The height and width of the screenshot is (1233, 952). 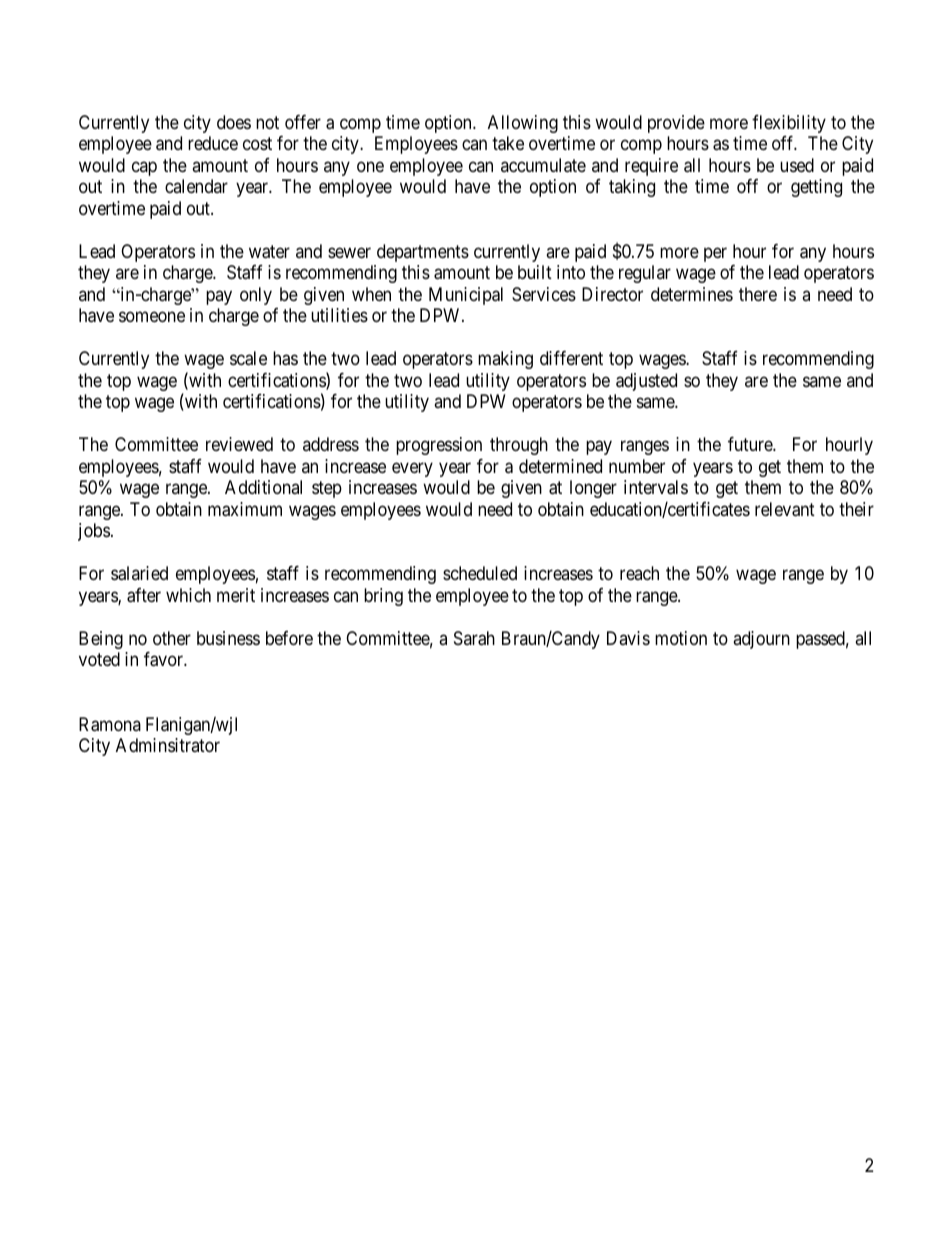 What do you see at coordinates (785, 509) in the screenshot?
I see `relevant` at bounding box center [785, 509].
